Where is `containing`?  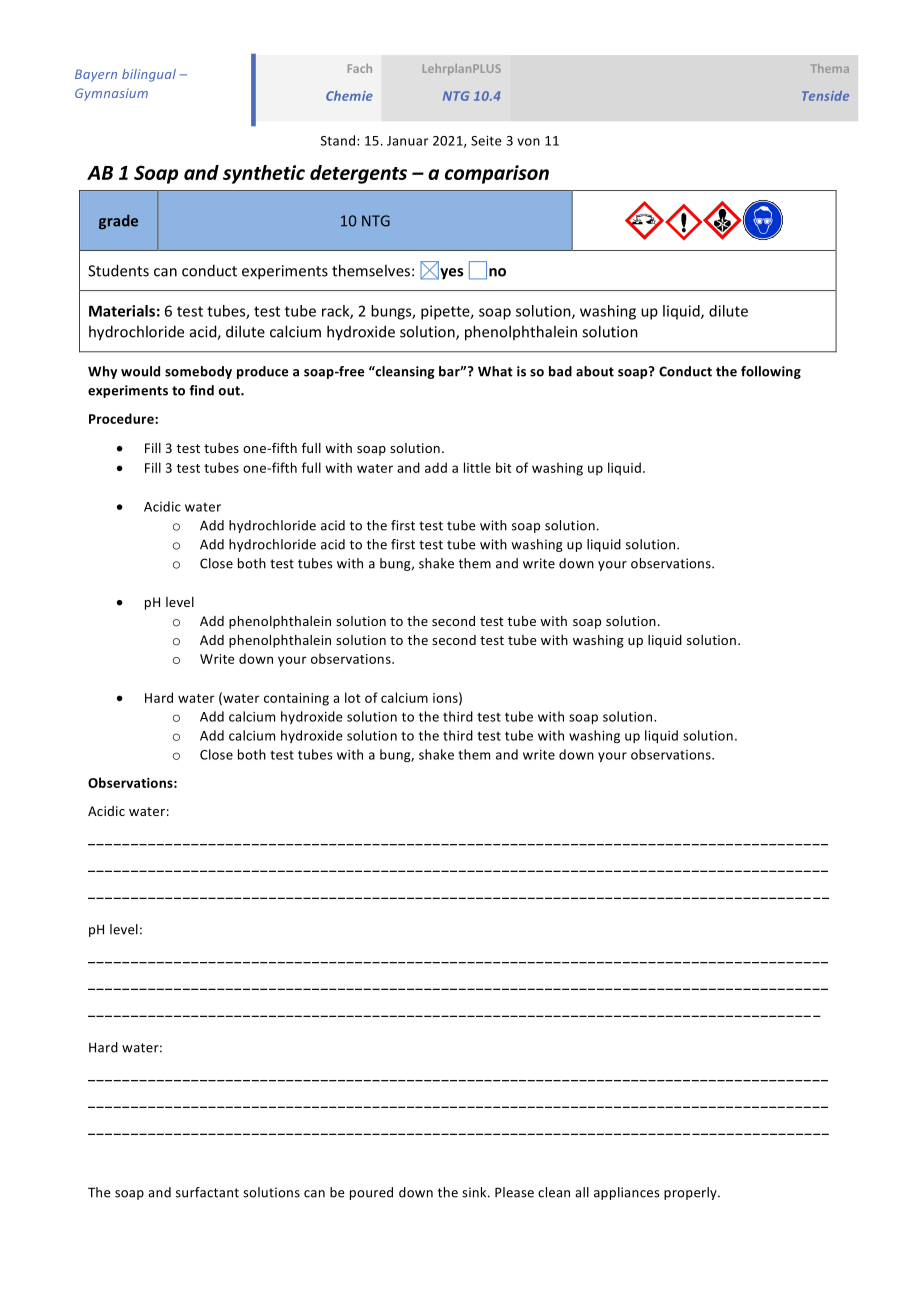
containing is located at coordinates (296, 699).
